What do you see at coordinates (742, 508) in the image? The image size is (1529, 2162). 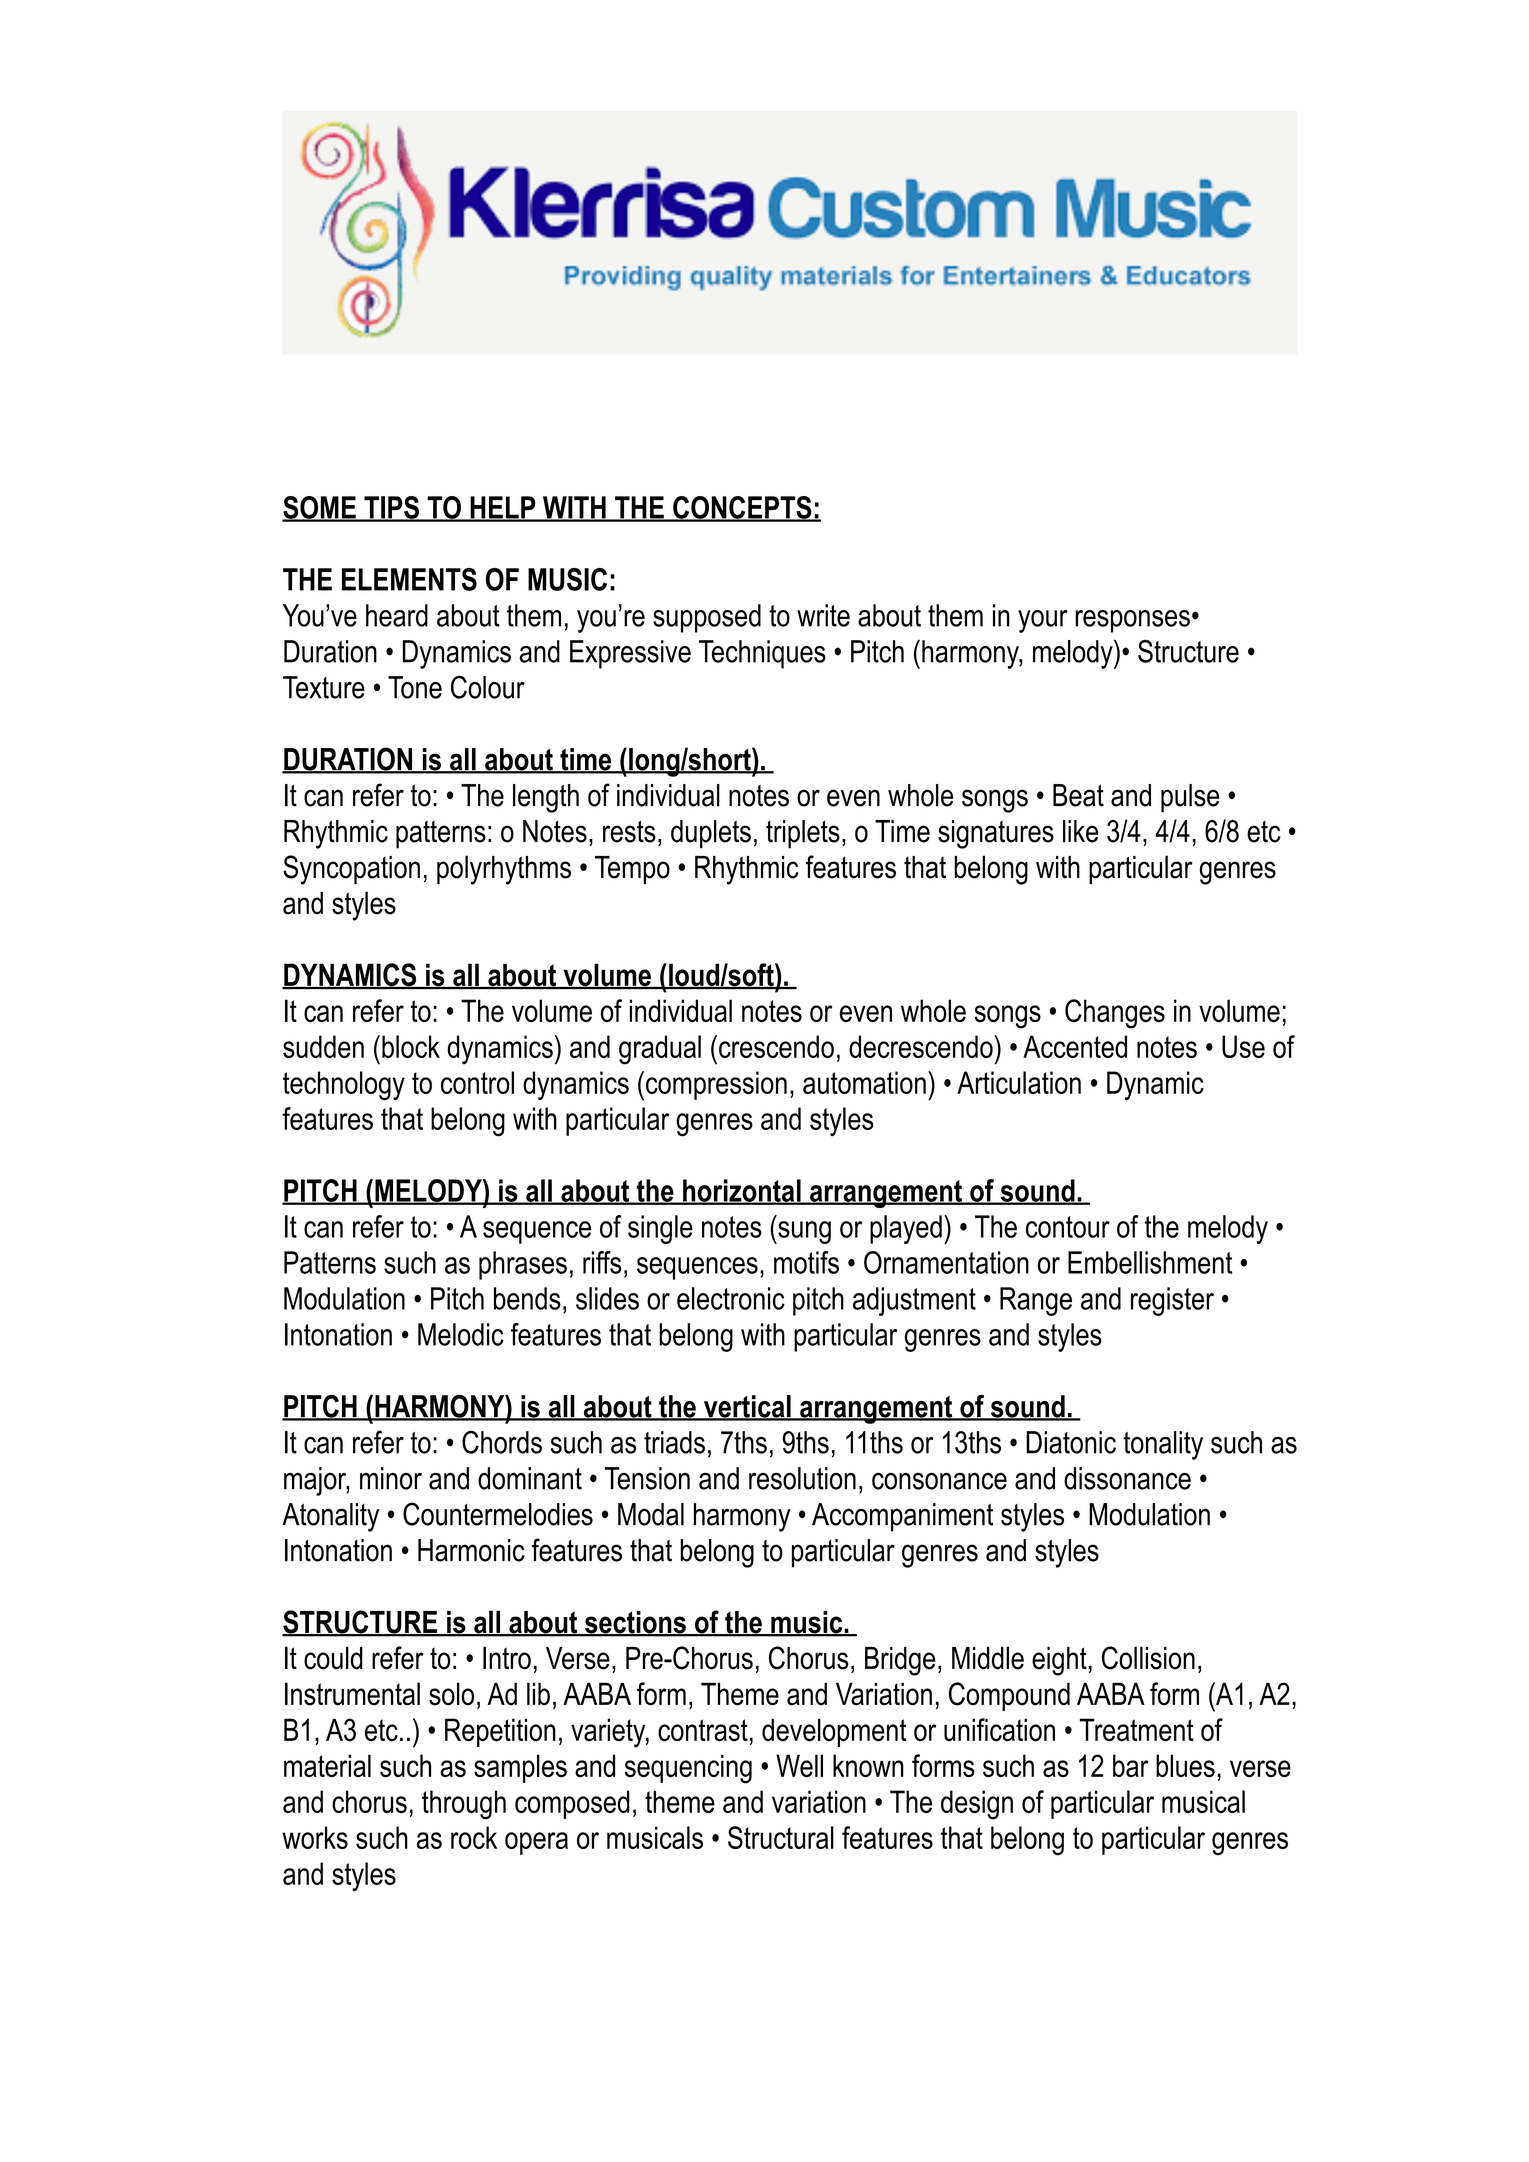 I see `CONCEPTS` at bounding box center [742, 508].
